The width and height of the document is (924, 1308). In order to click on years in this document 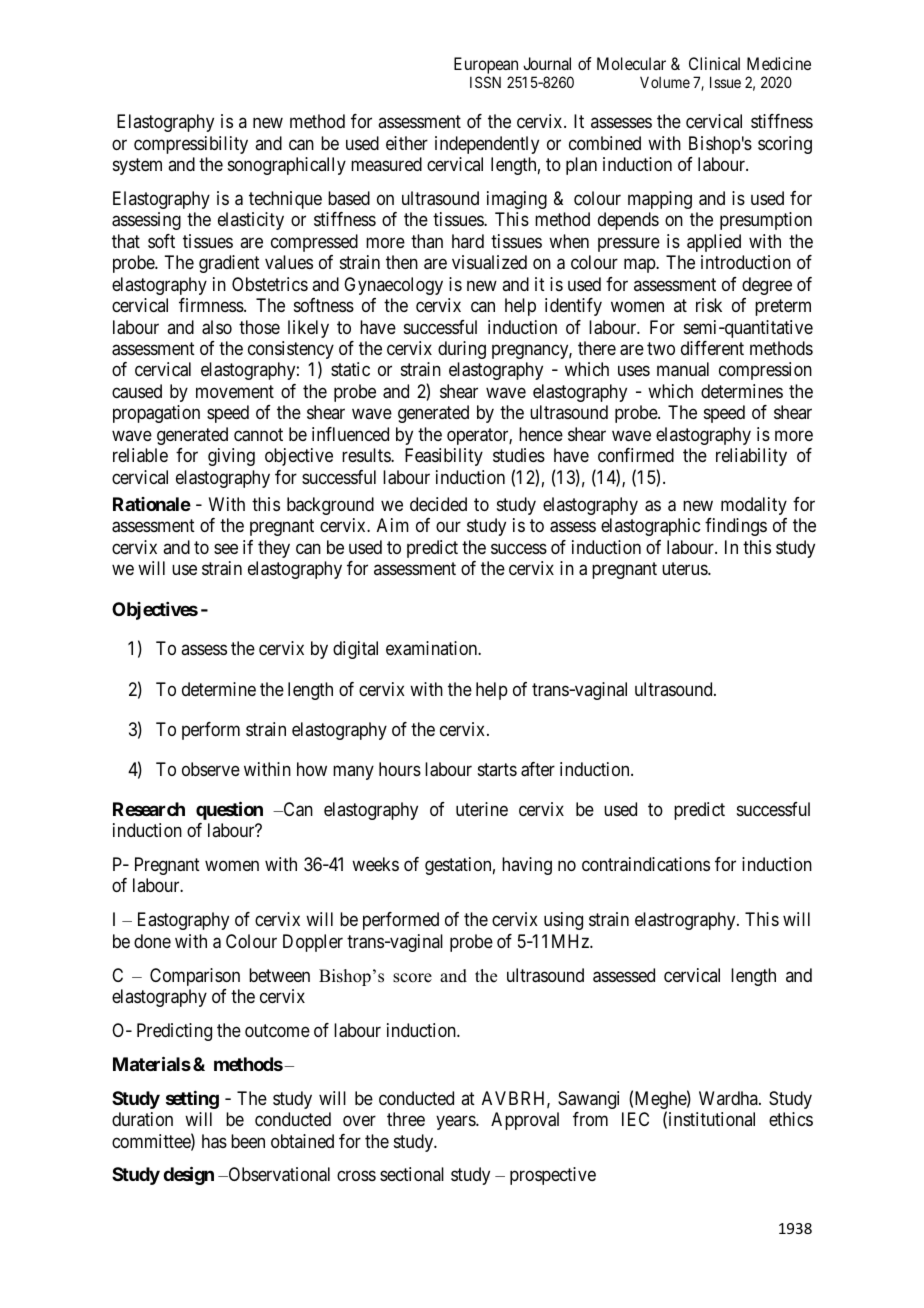, I will do `click(456, 1123)`.
